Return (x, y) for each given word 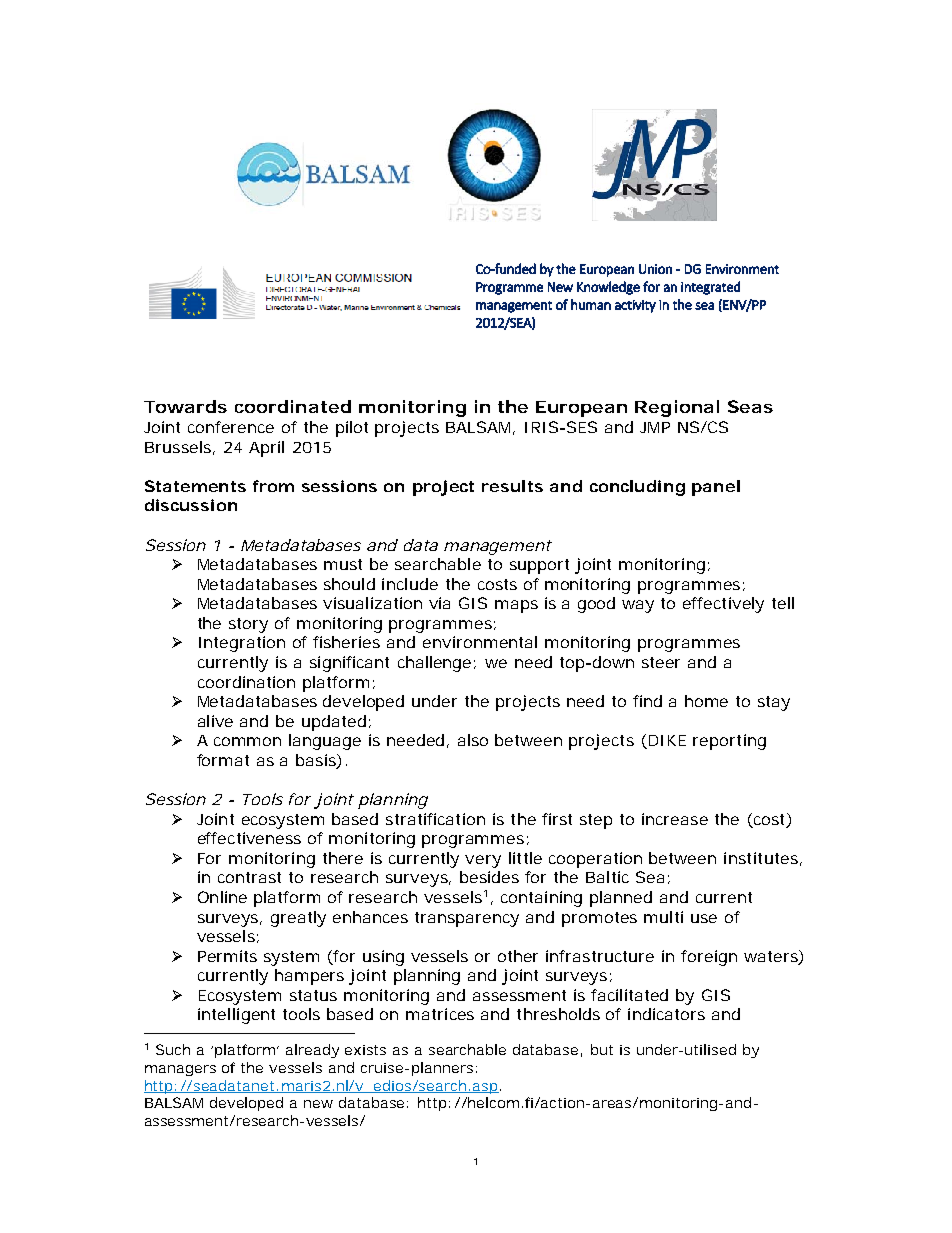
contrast (249, 877)
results (512, 486)
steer (661, 662)
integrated (710, 288)
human (591, 304)
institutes (761, 858)
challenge (434, 664)
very (483, 861)
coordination (246, 682)
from (273, 486)
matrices (440, 1014)
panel (716, 488)
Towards (185, 406)
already (312, 1051)
